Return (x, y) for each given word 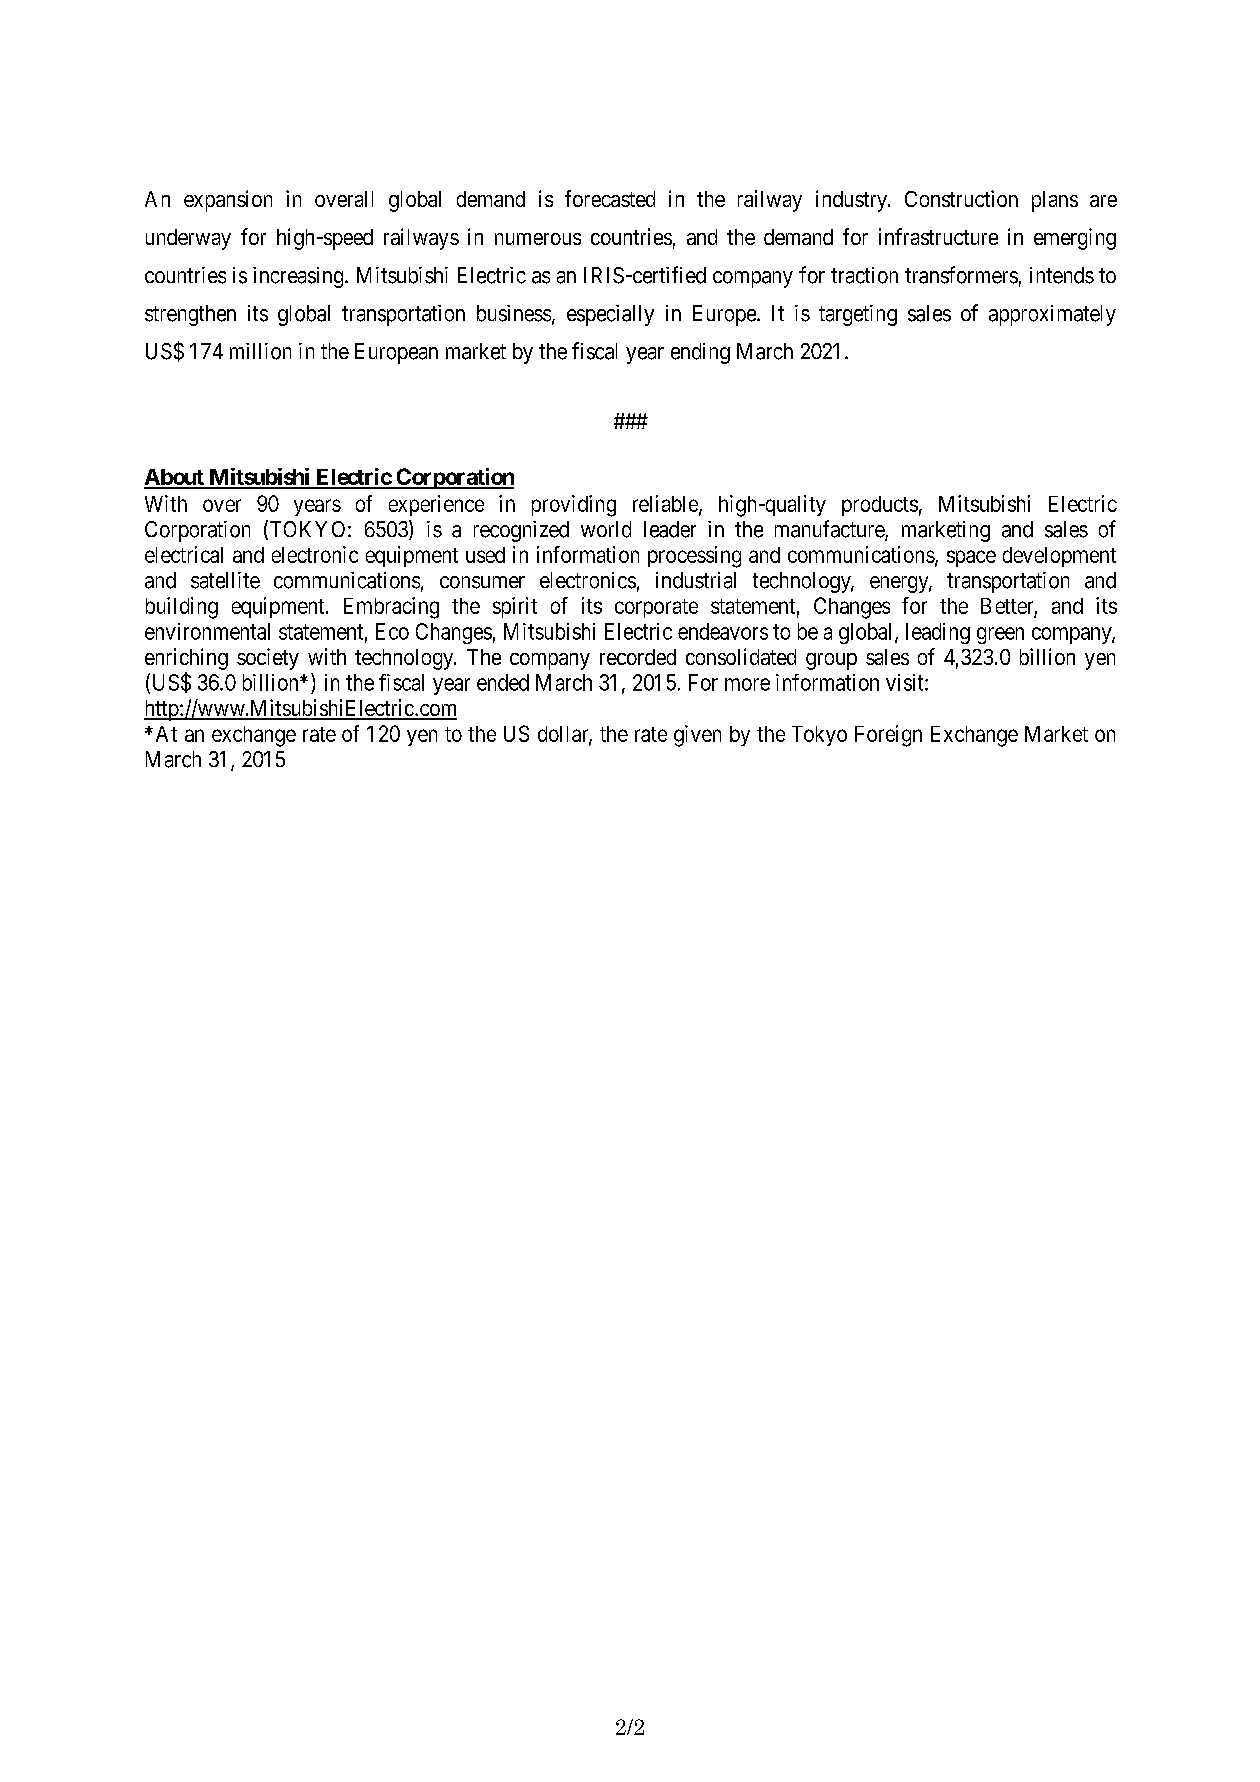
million (260, 351)
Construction (961, 198)
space (971, 558)
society (268, 659)
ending (700, 353)
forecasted (610, 198)
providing (574, 506)
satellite (225, 580)
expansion (228, 201)
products (880, 506)
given (697, 736)
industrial (696, 580)
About (175, 478)
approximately (1052, 315)
